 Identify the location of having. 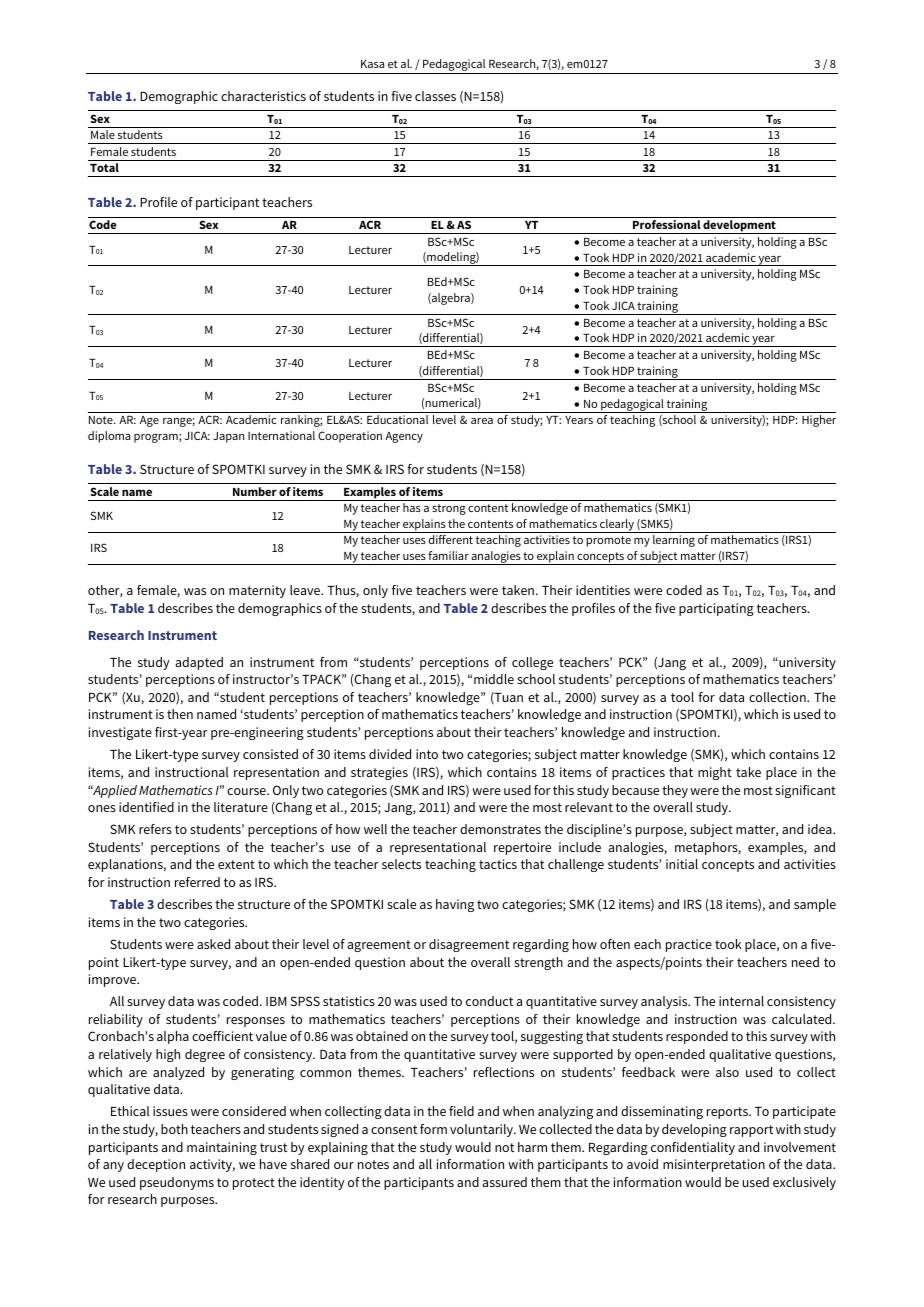
(455, 905).
